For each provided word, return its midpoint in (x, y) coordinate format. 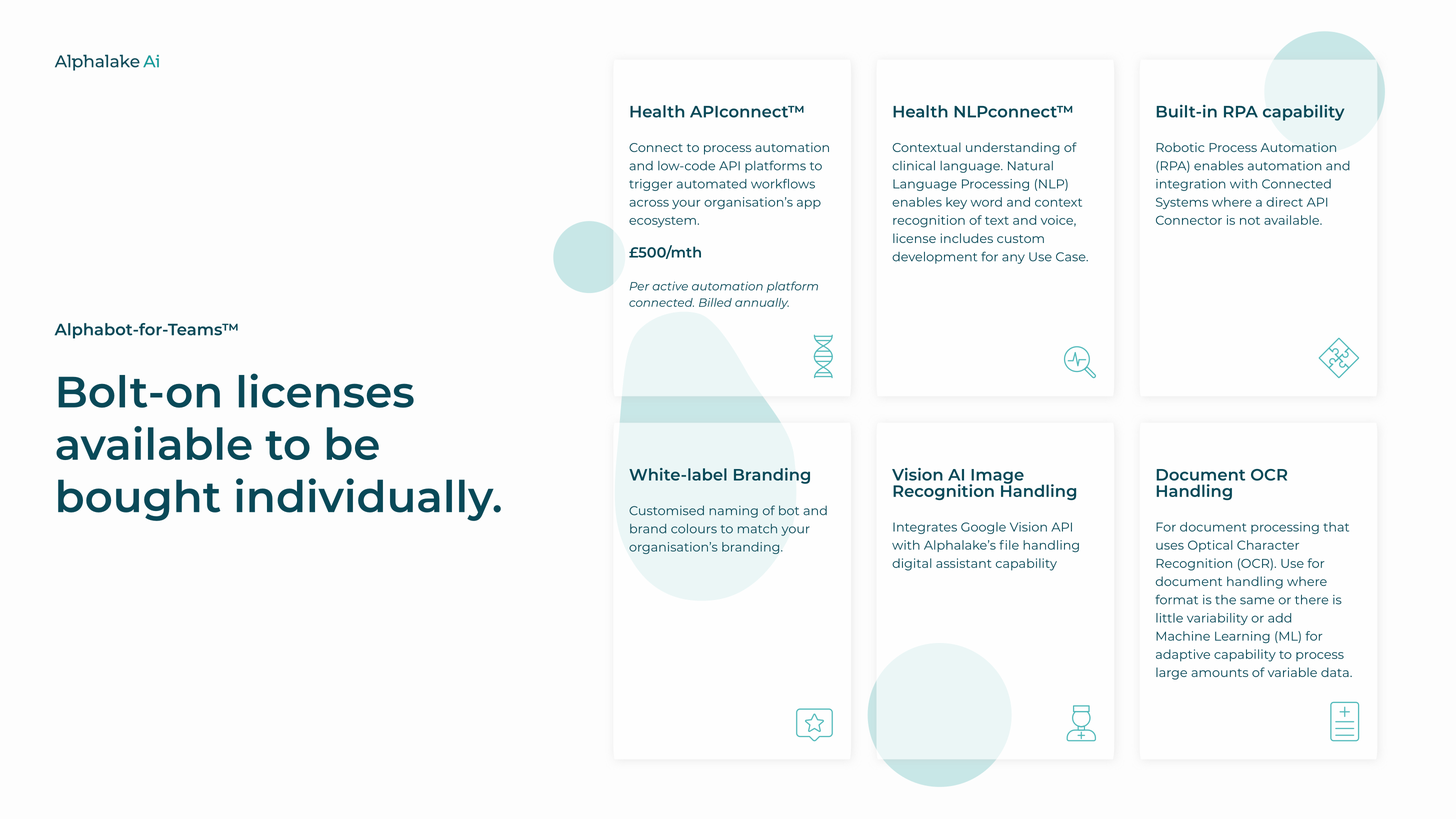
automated (712, 184)
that (1336, 527)
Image (996, 477)
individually (366, 499)
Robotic (1180, 147)
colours (694, 529)
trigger (650, 185)
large (1171, 673)
